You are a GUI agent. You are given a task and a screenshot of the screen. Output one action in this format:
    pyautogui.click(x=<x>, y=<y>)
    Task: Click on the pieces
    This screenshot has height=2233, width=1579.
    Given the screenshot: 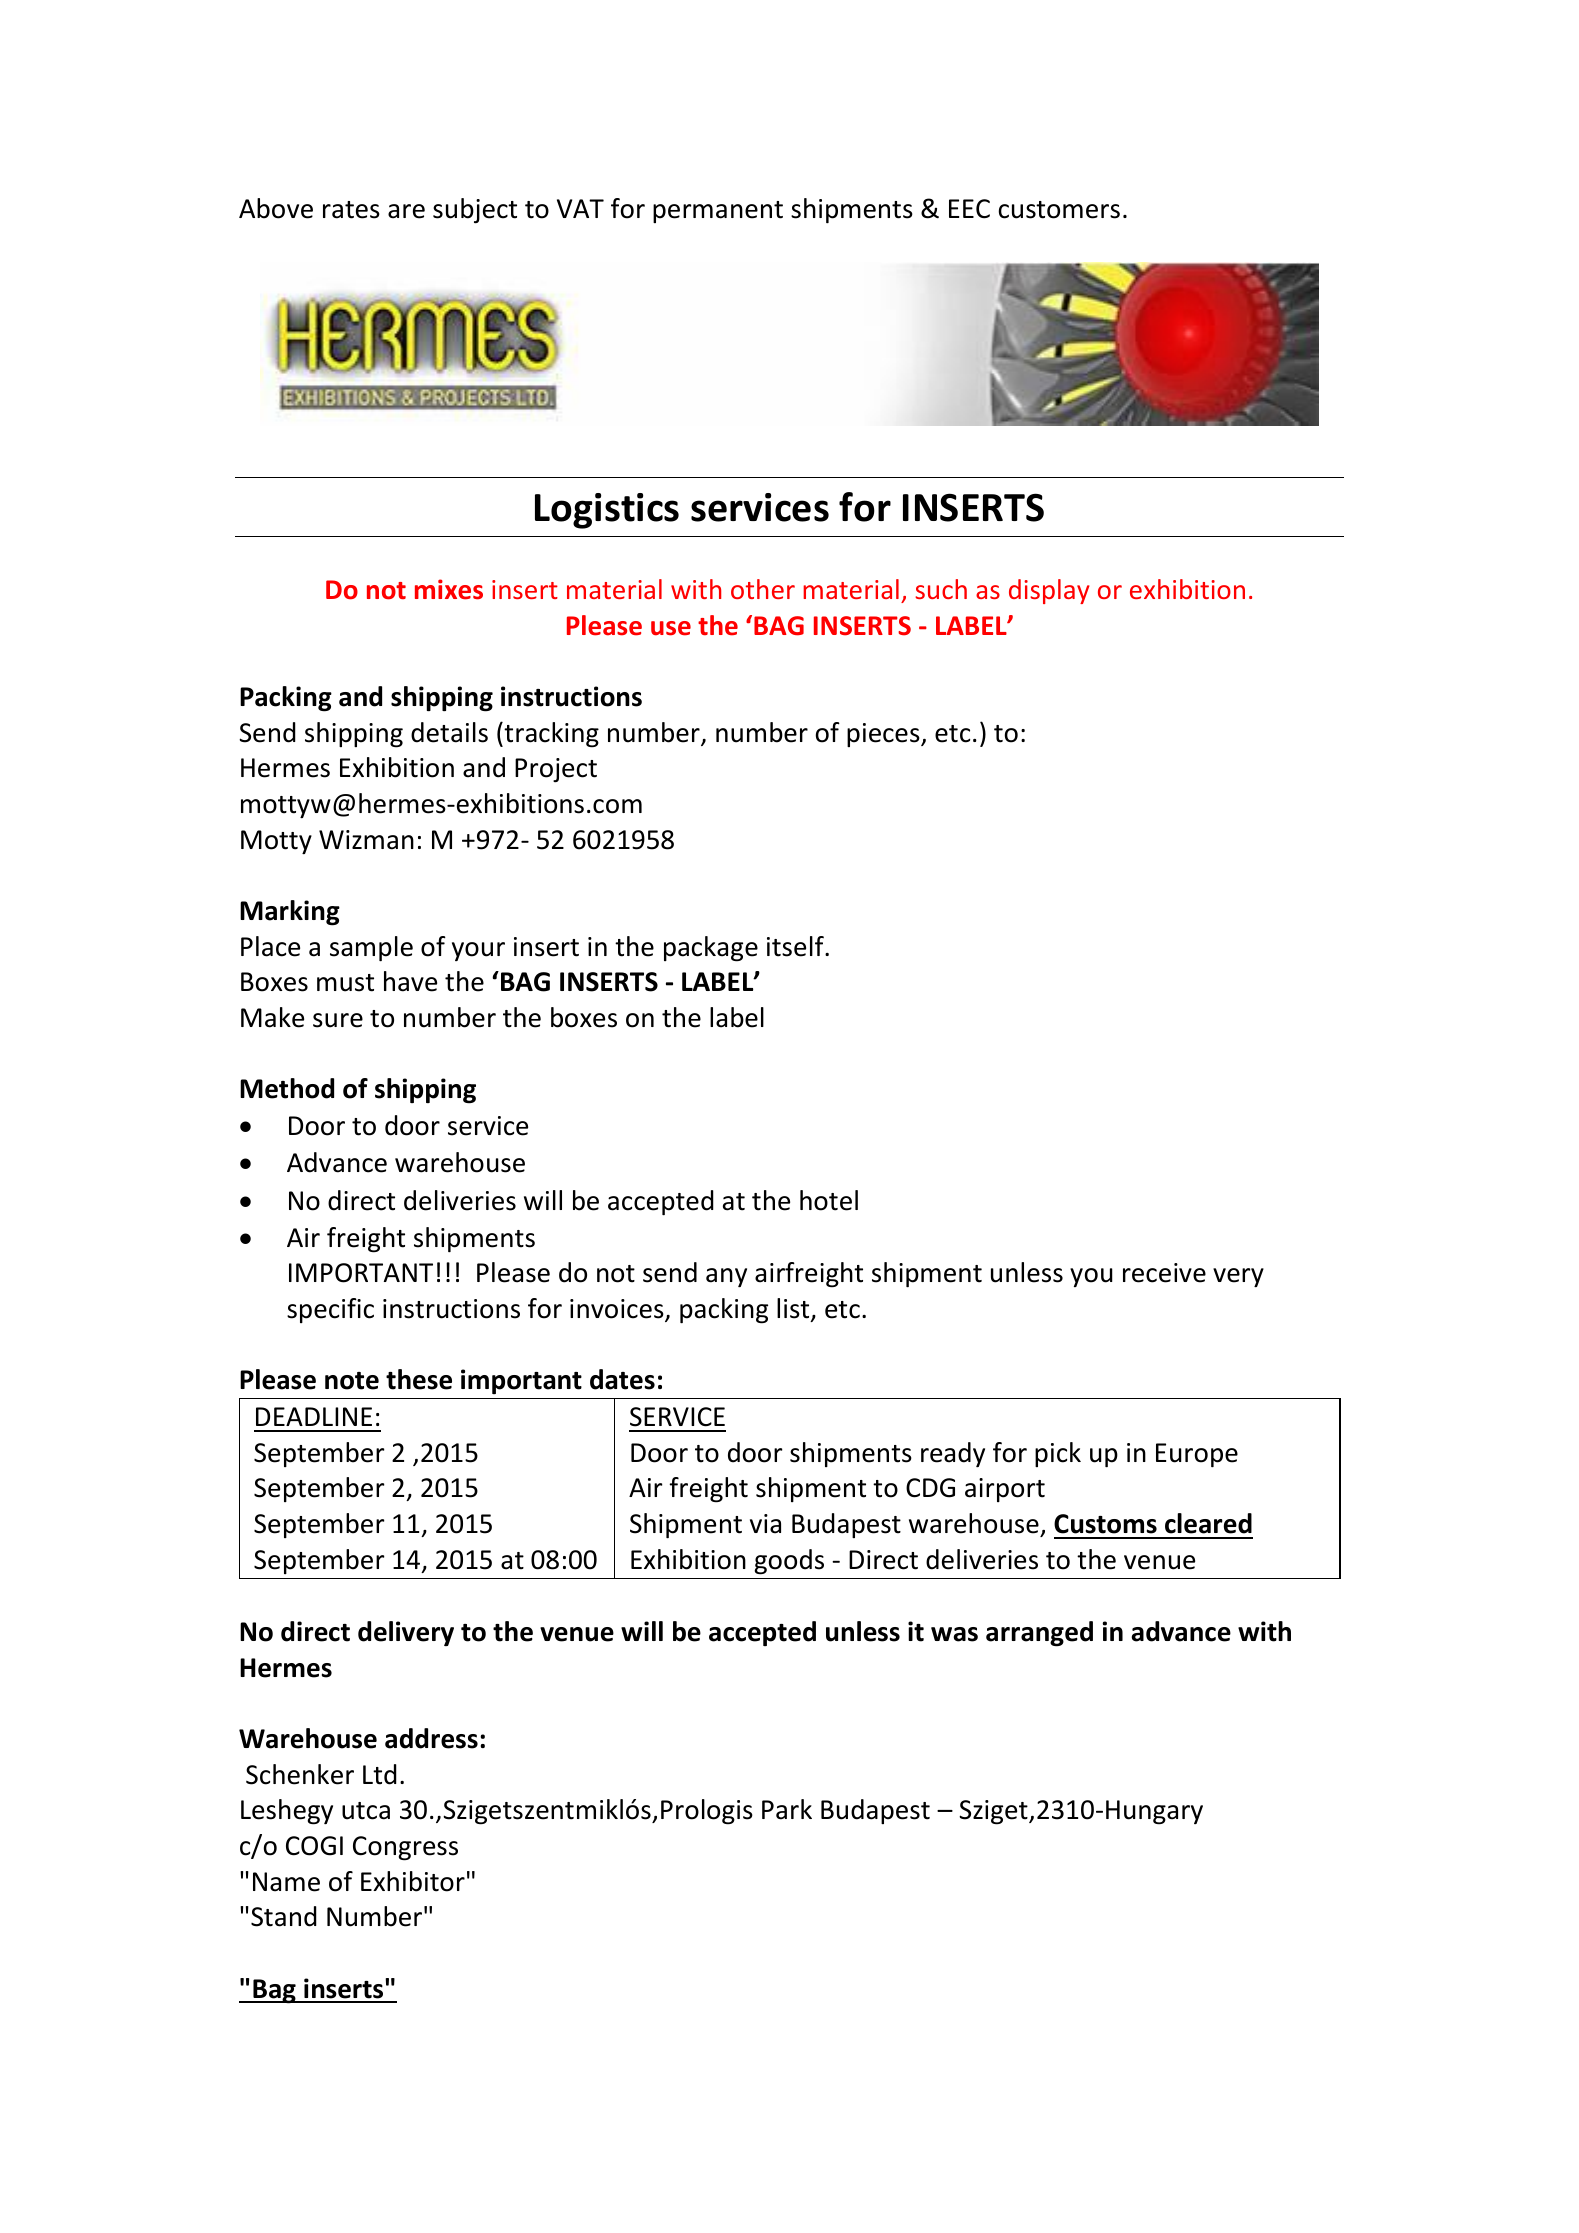 What is the action you would take?
    pyautogui.click(x=884, y=735)
